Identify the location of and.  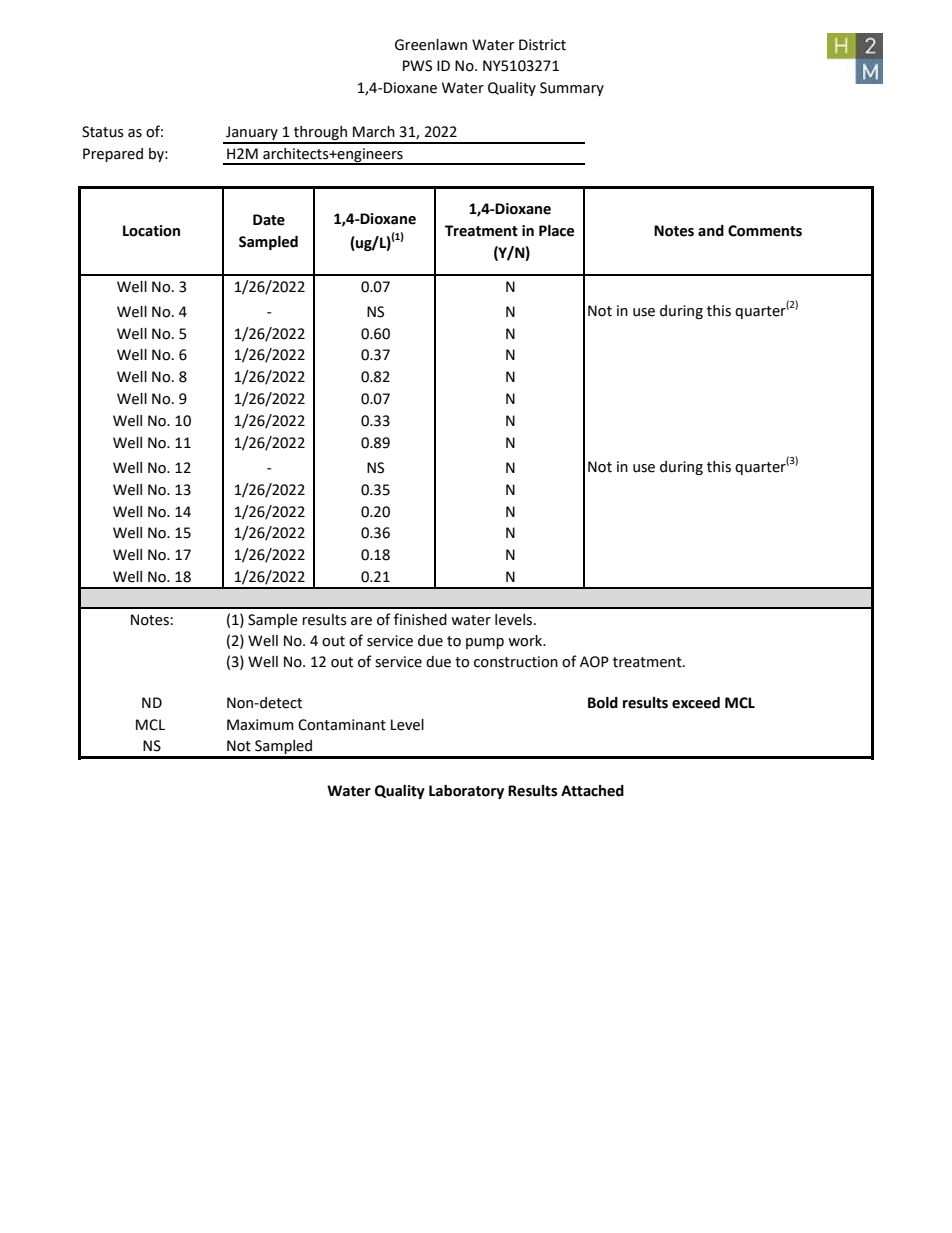
(711, 231).
